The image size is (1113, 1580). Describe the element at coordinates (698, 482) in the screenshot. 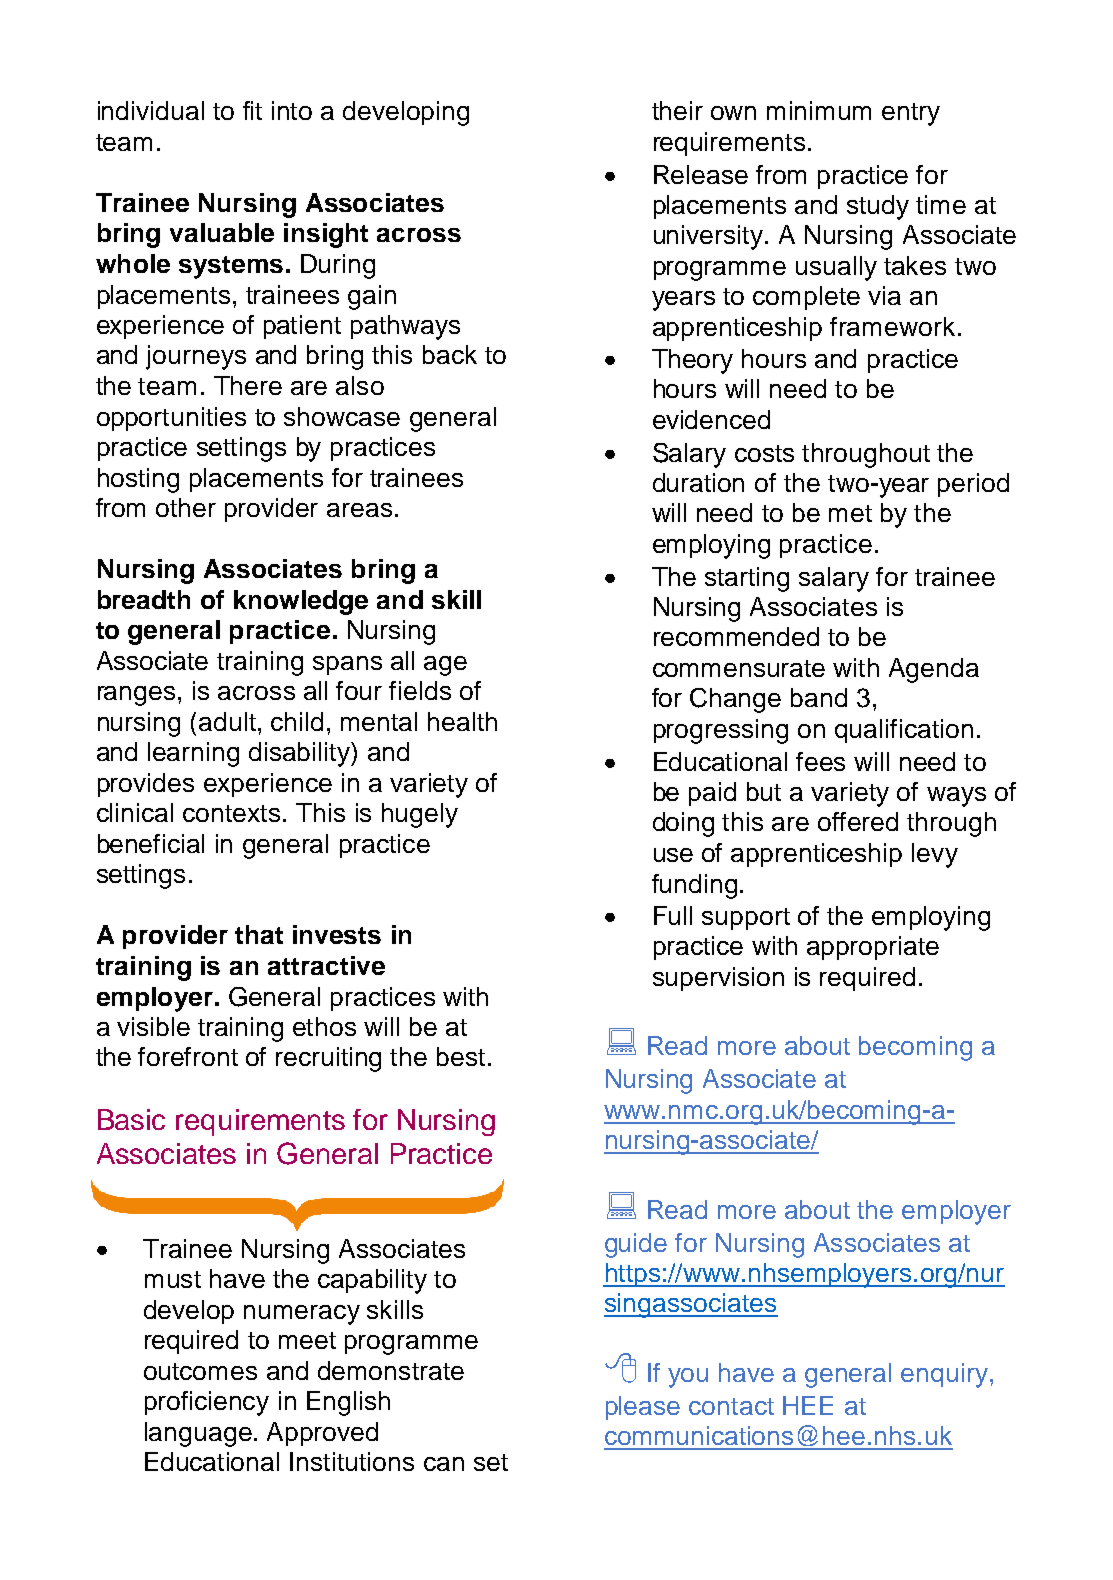

I see `duration` at that location.
